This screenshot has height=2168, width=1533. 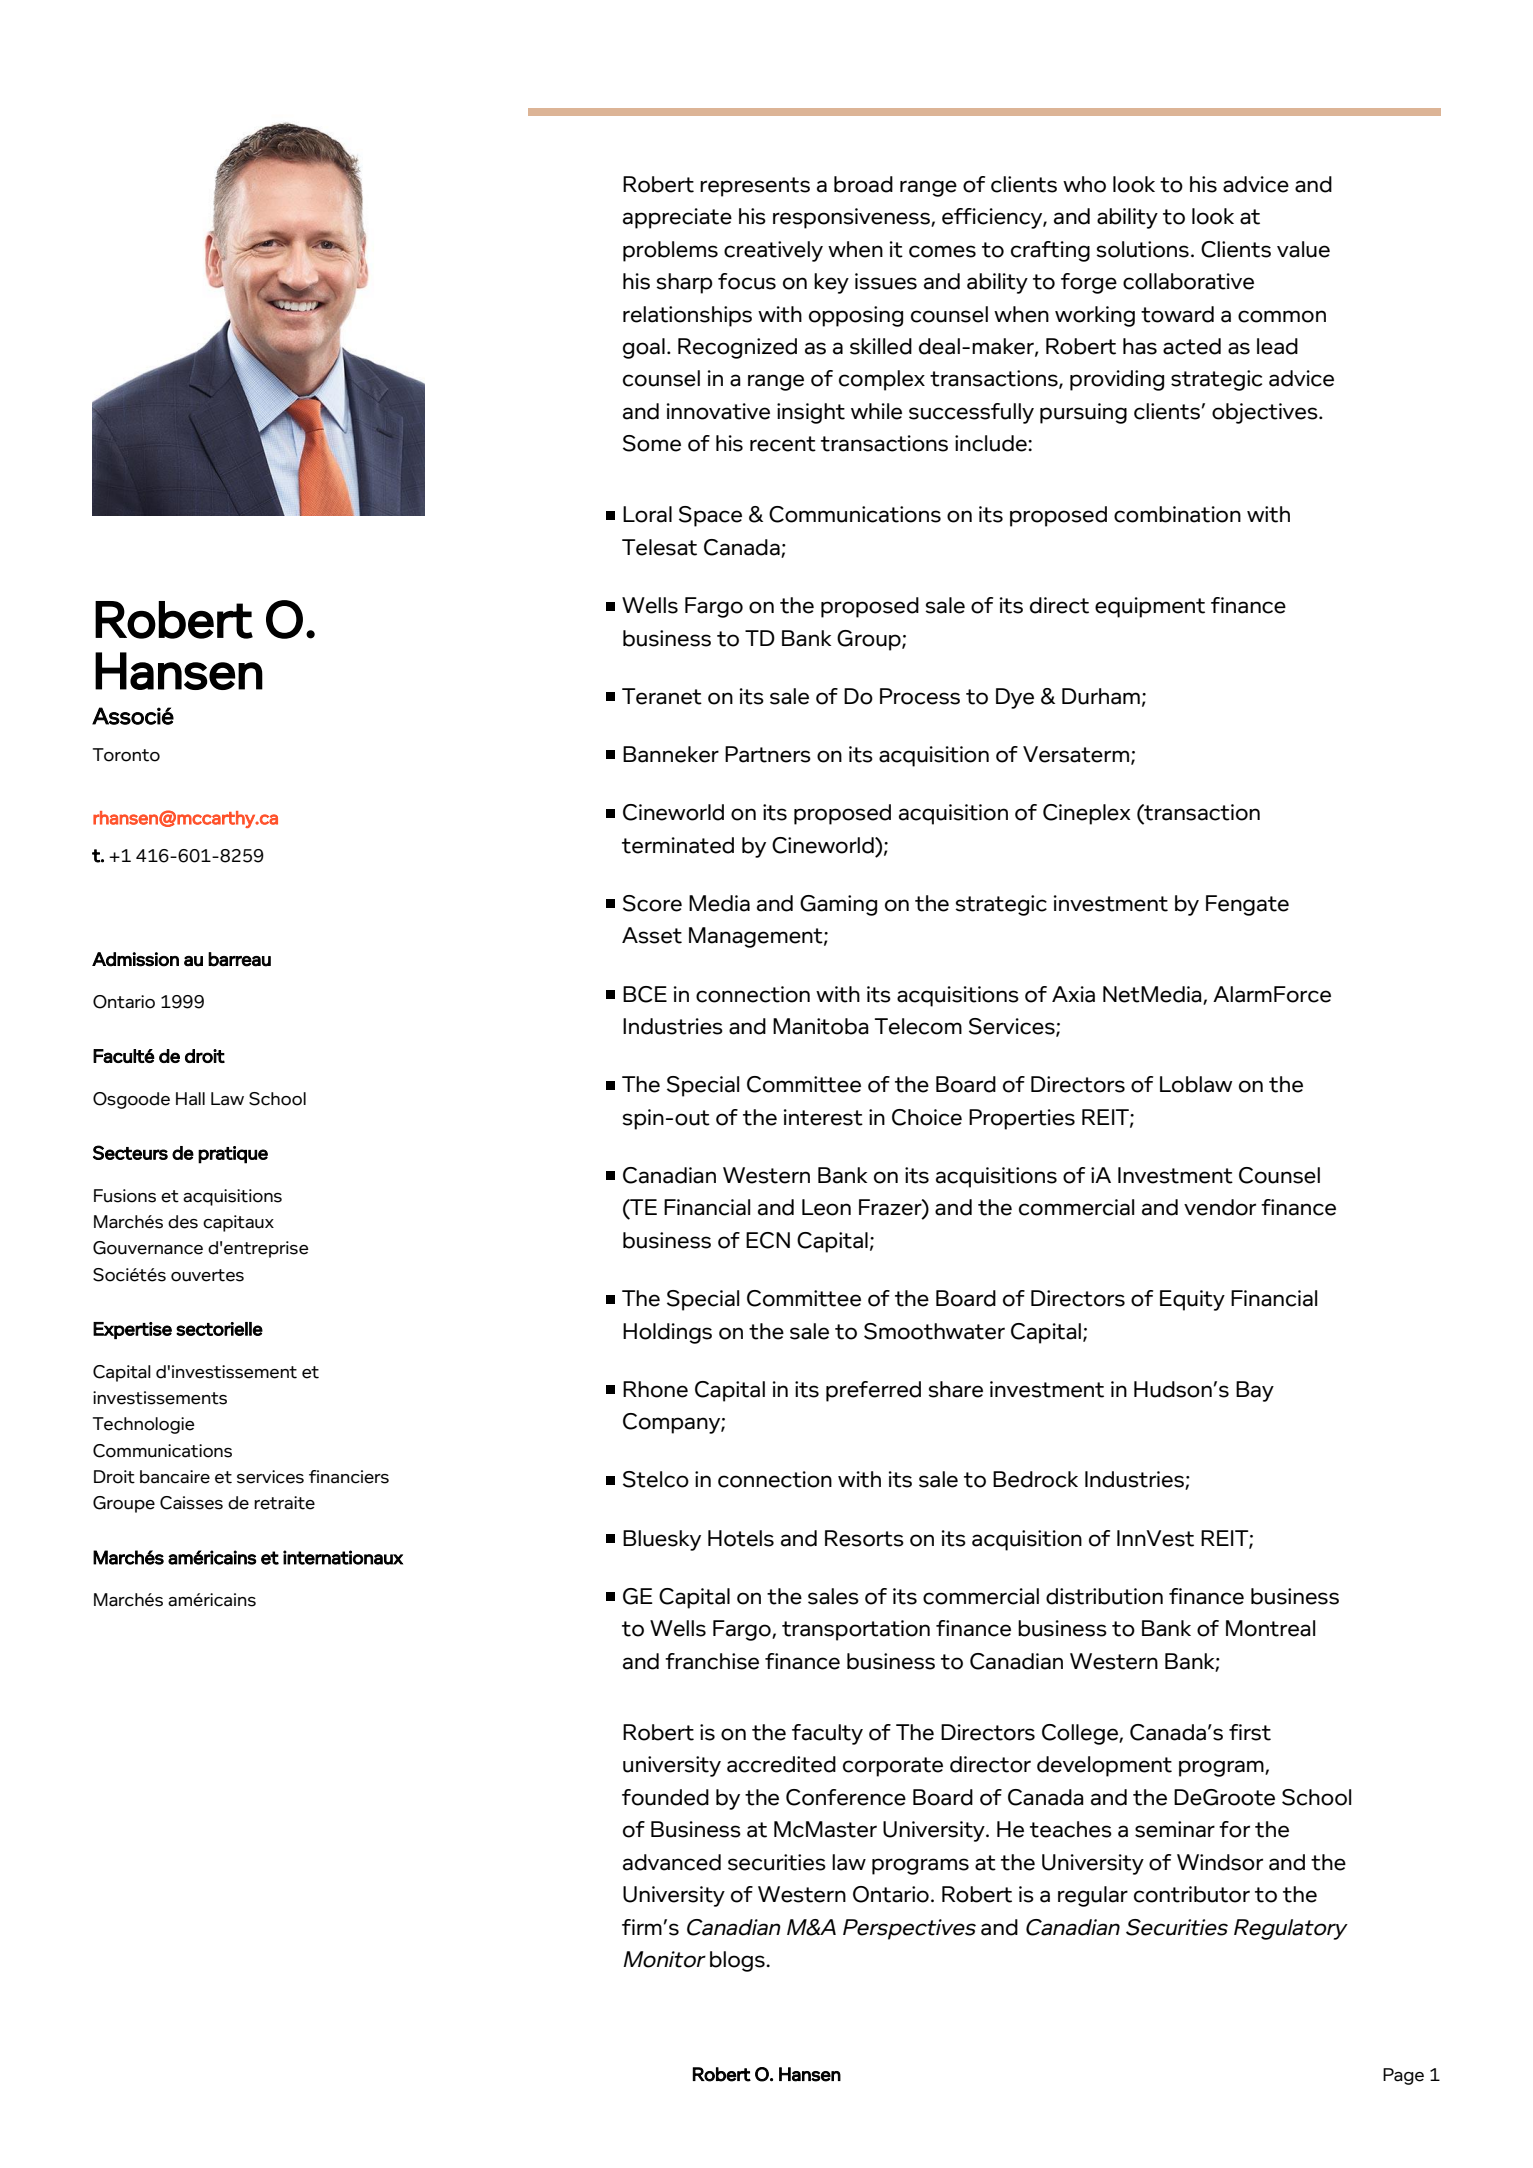 What do you see at coordinates (773, 251) in the screenshot?
I see `creatively` at bounding box center [773, 251].
